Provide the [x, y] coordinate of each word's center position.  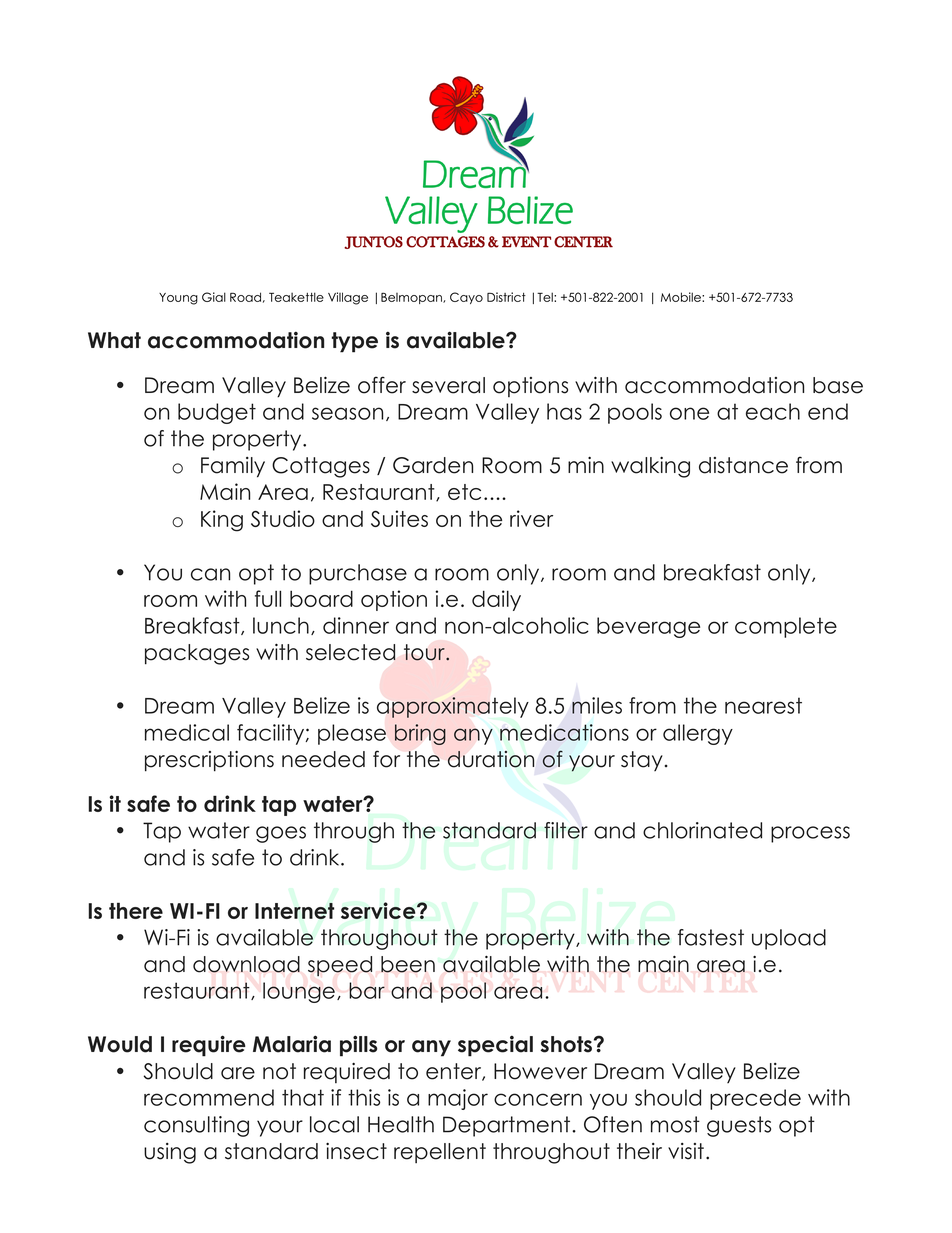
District [506, 297]
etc [464, 492]
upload [789, 939]
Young [178, 299]
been [408, 964]
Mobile [682, 297]
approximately [453, 707]
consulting [196, 1126]
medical [187, 732]
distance [743, 465]
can [210, 574]
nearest [763, 705]
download [246, 964]
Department [508, 1126]
